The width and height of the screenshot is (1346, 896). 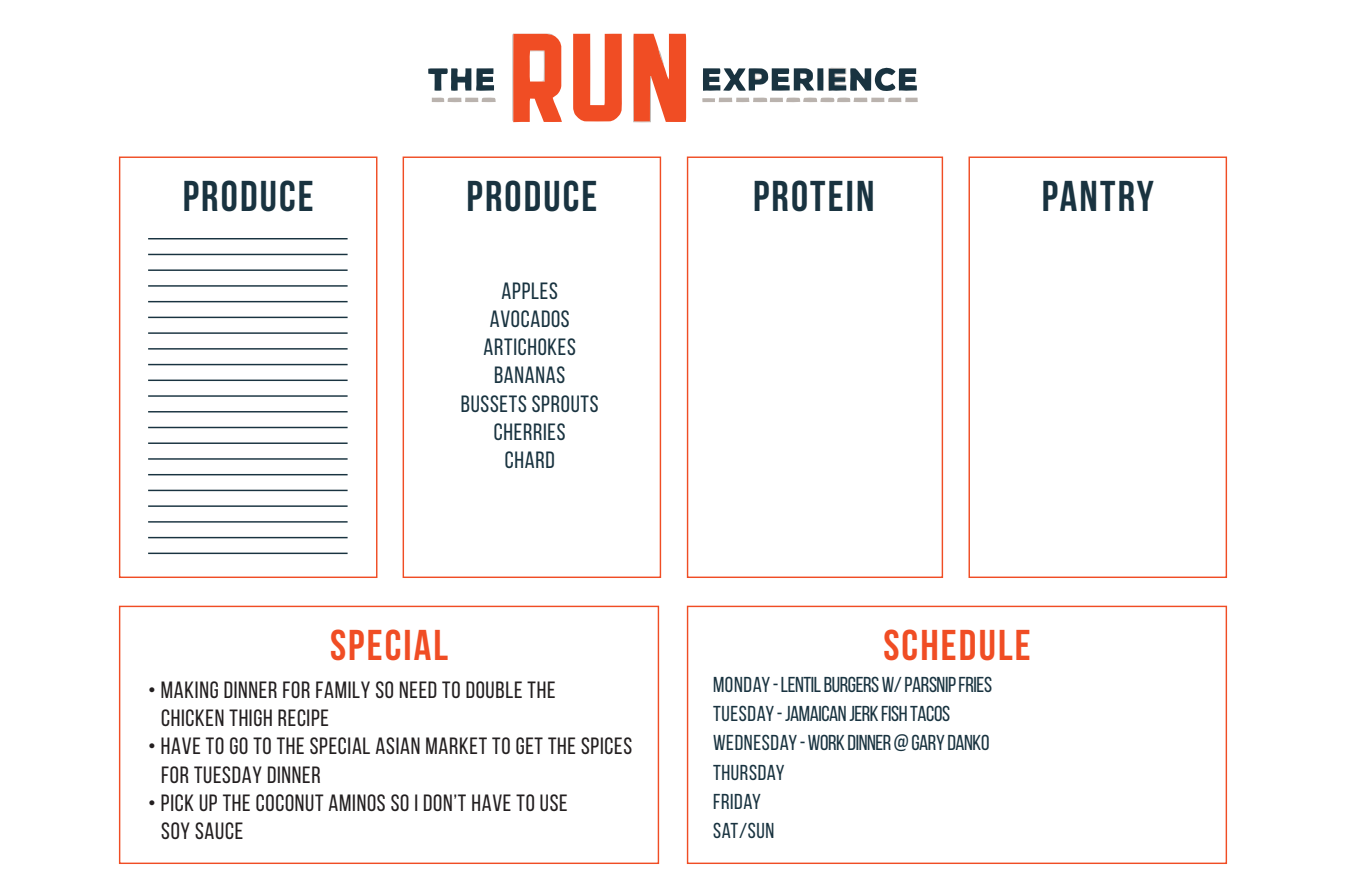 I want to click on gary, so click(x=928, y=742).
